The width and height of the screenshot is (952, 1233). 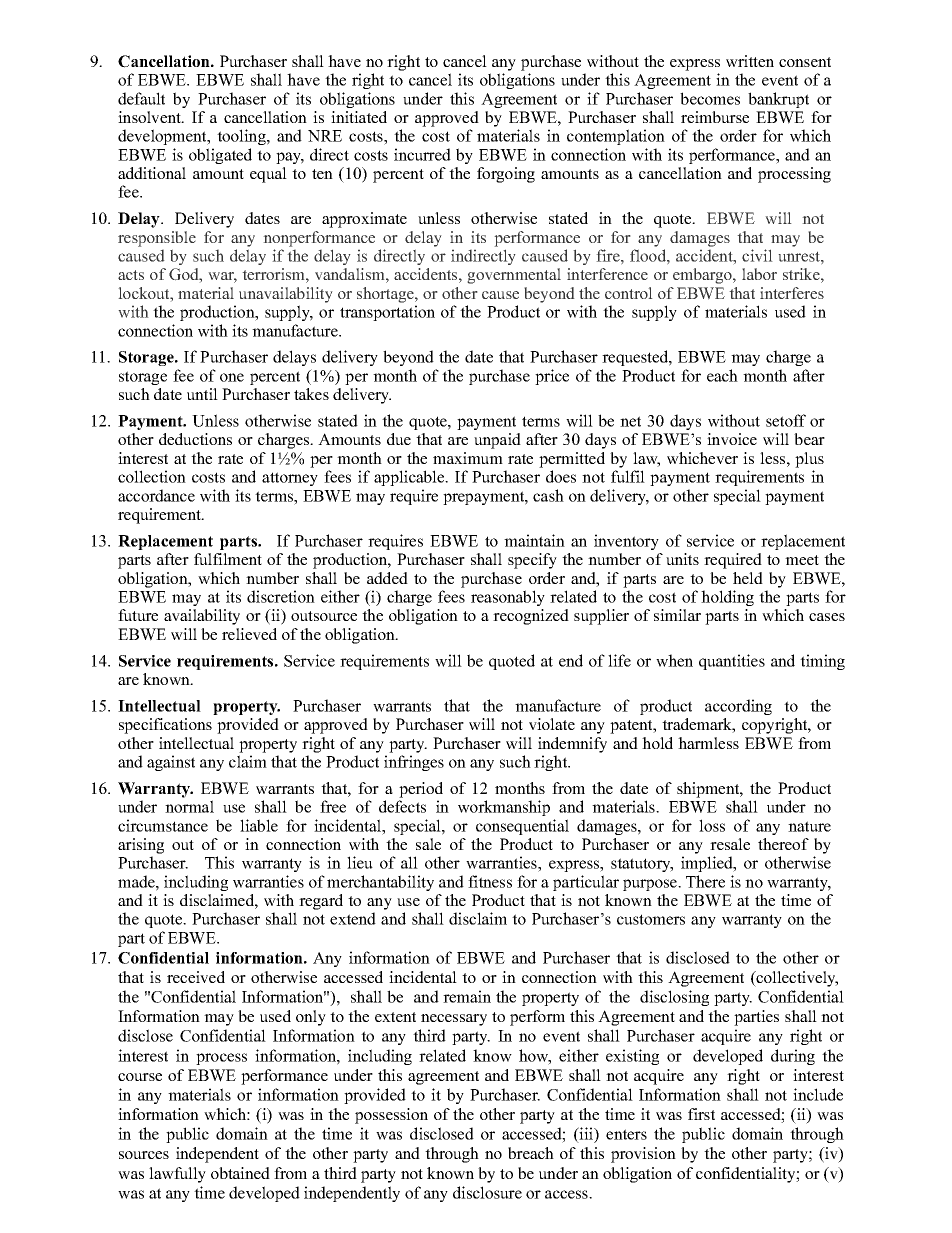 What do you see at coordinates (710, 98) in the screenshot?
I see `becomes` at bounding box center [710, 98].
